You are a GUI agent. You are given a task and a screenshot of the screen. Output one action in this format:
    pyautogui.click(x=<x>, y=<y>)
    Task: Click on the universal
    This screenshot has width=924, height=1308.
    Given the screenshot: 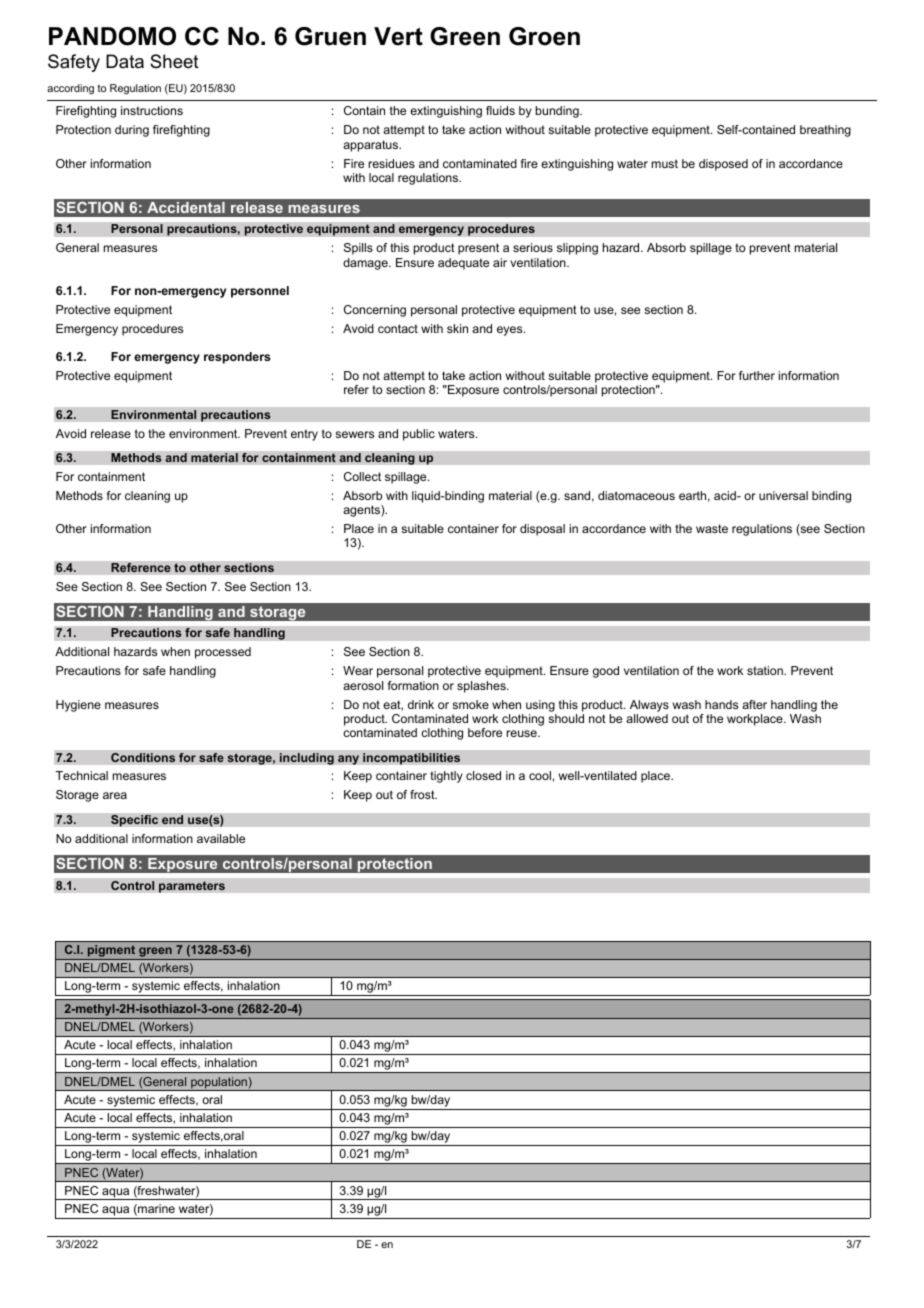 What is the action you would take?
    pyautogui.click(x=783, y=495)
